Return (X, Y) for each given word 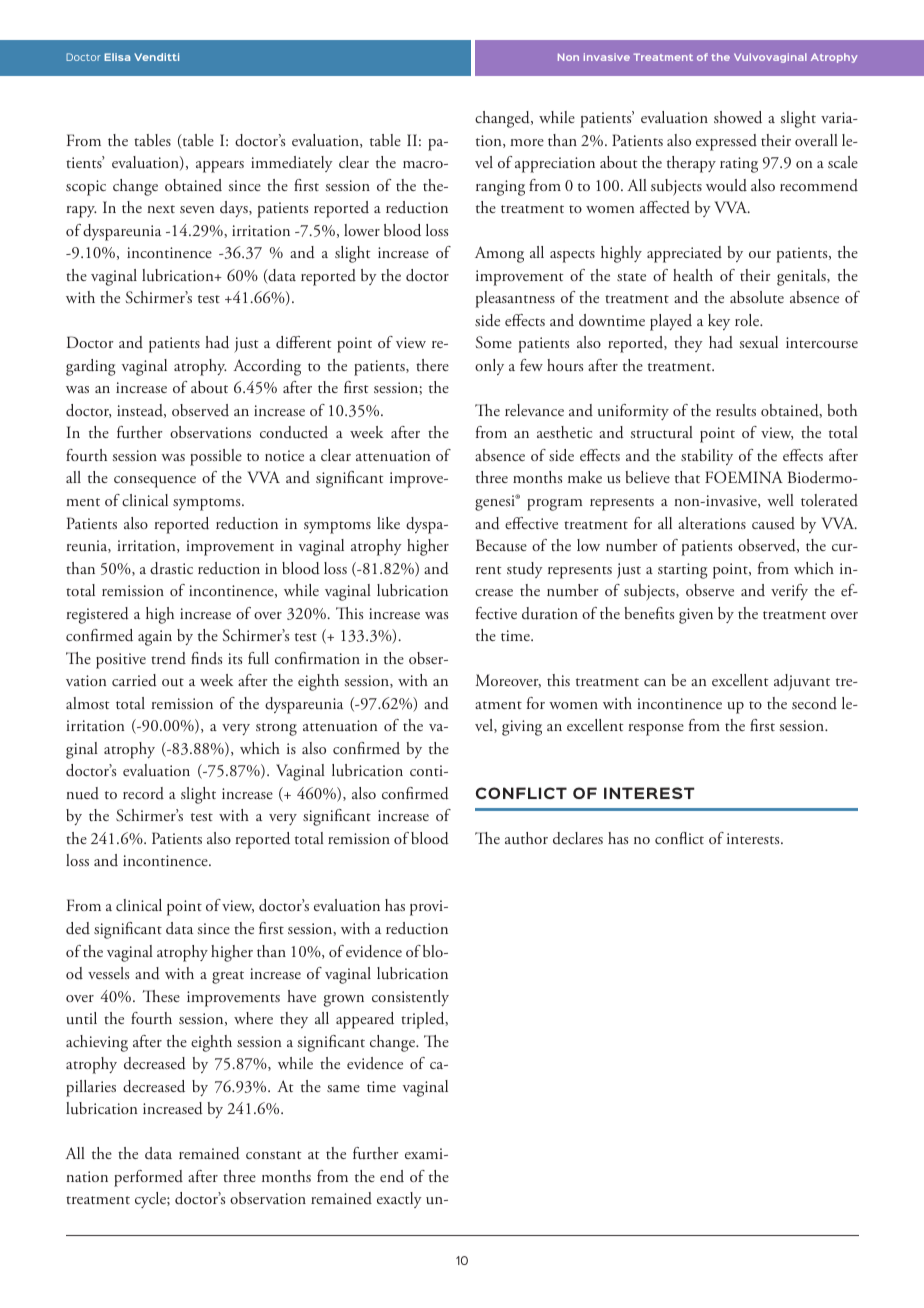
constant (274, 1155)
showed (738, 117)
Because (501, 545)
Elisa (117, 57)
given (696, 616)
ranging (500, 188)
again (155, 638)
